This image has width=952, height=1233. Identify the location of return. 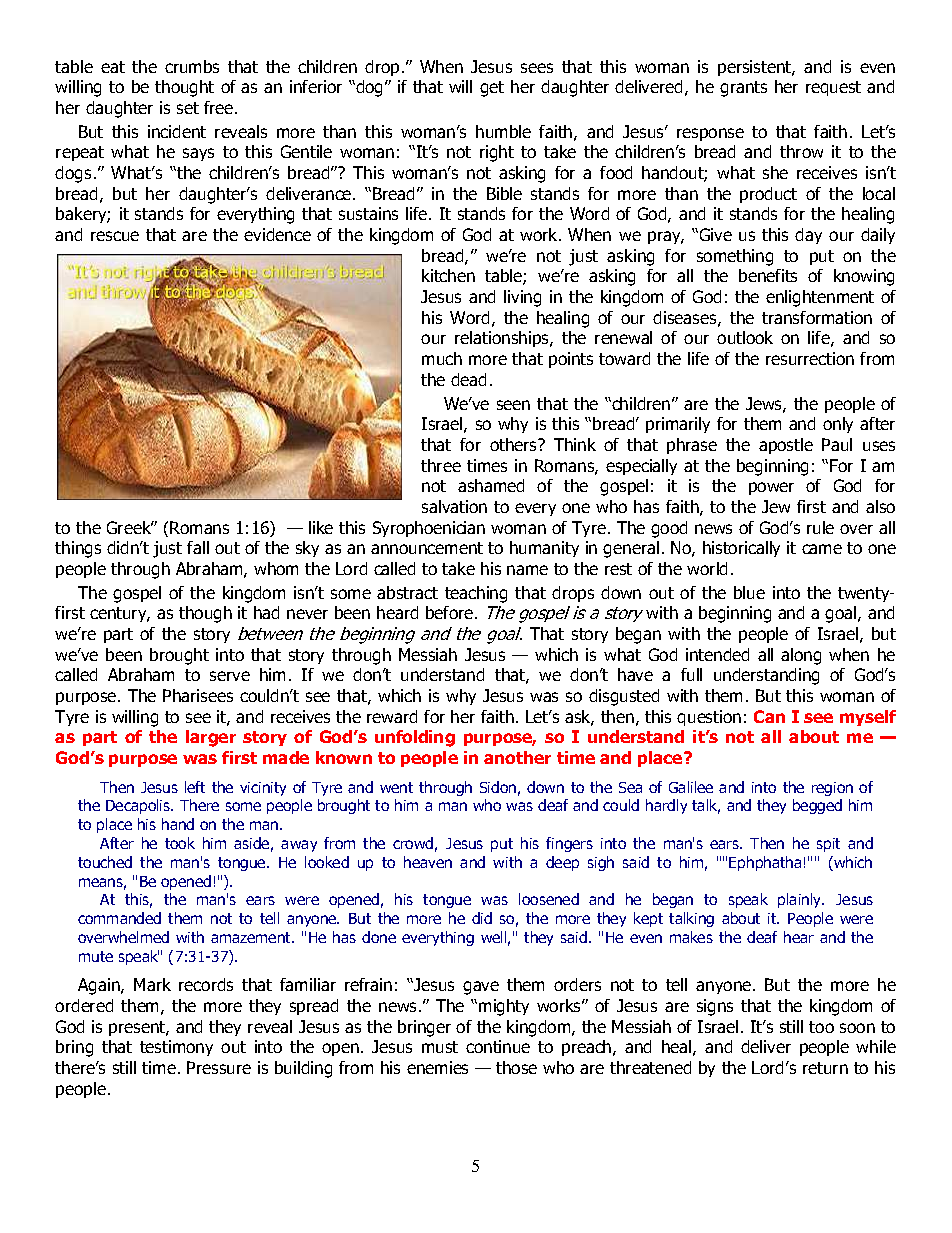
(825, 1068).
